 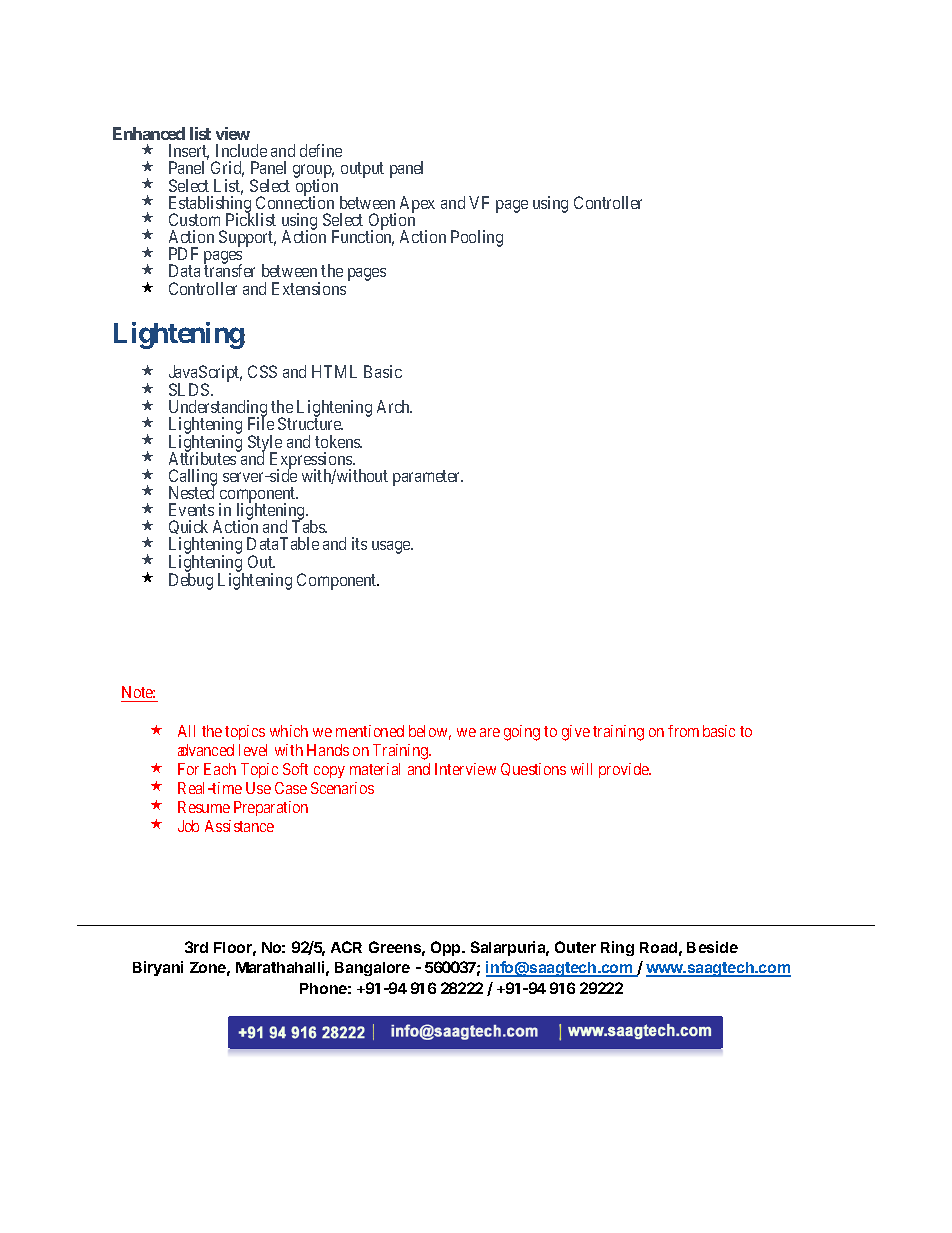 What do you see at coordinates (576, 733) in the page?
I see `give` at bounding box center [576, 733].
